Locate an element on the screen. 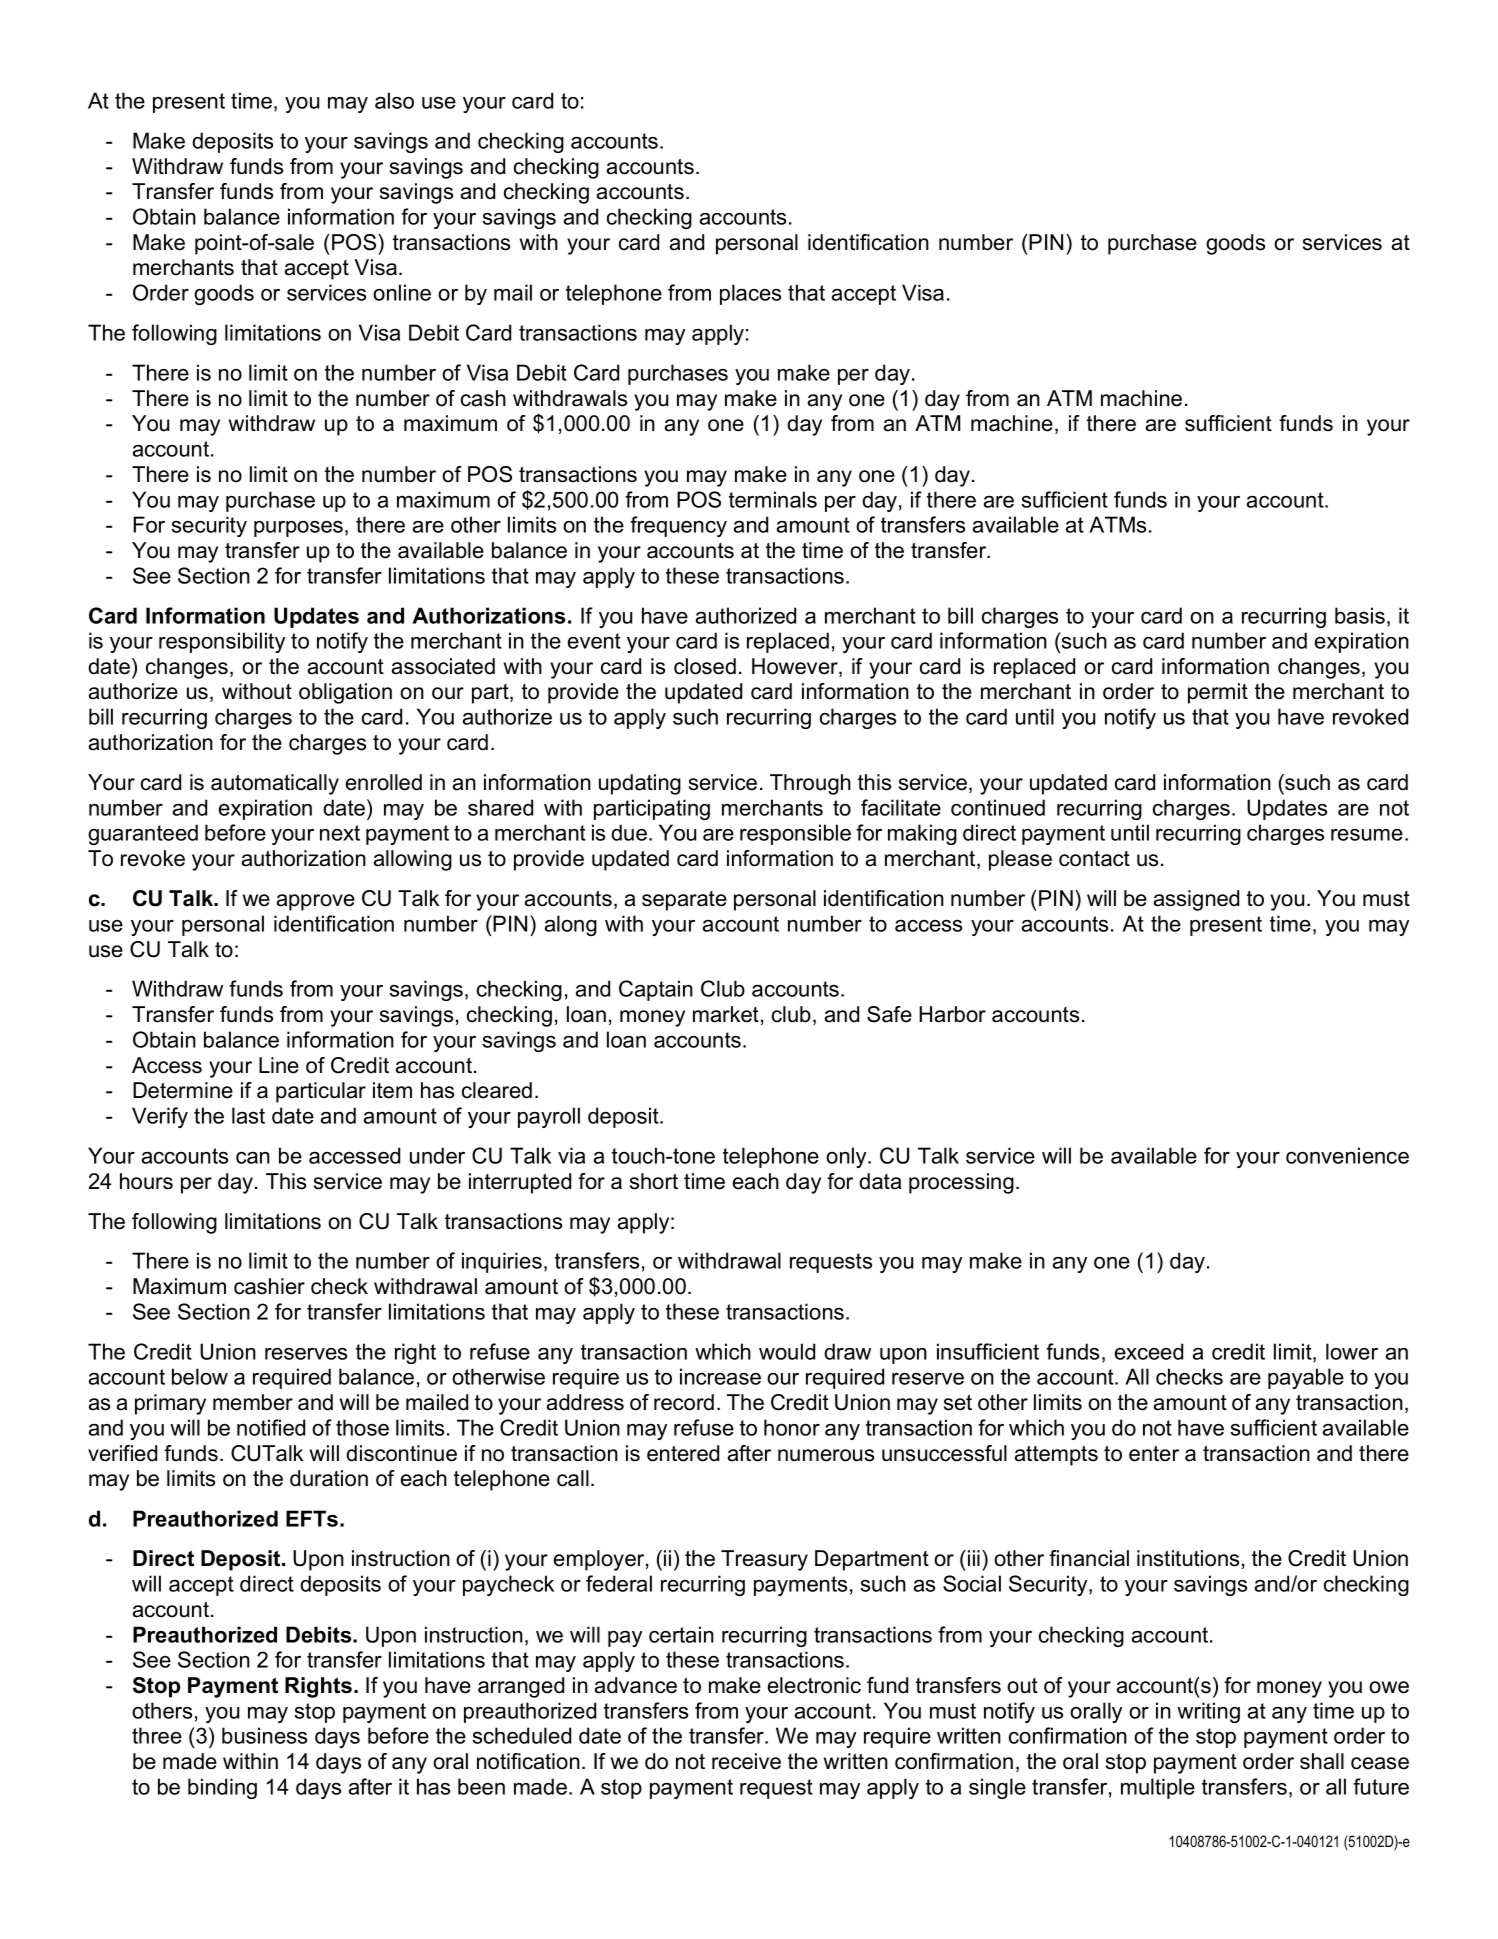  obligation is located at coordinates (345, 693).
